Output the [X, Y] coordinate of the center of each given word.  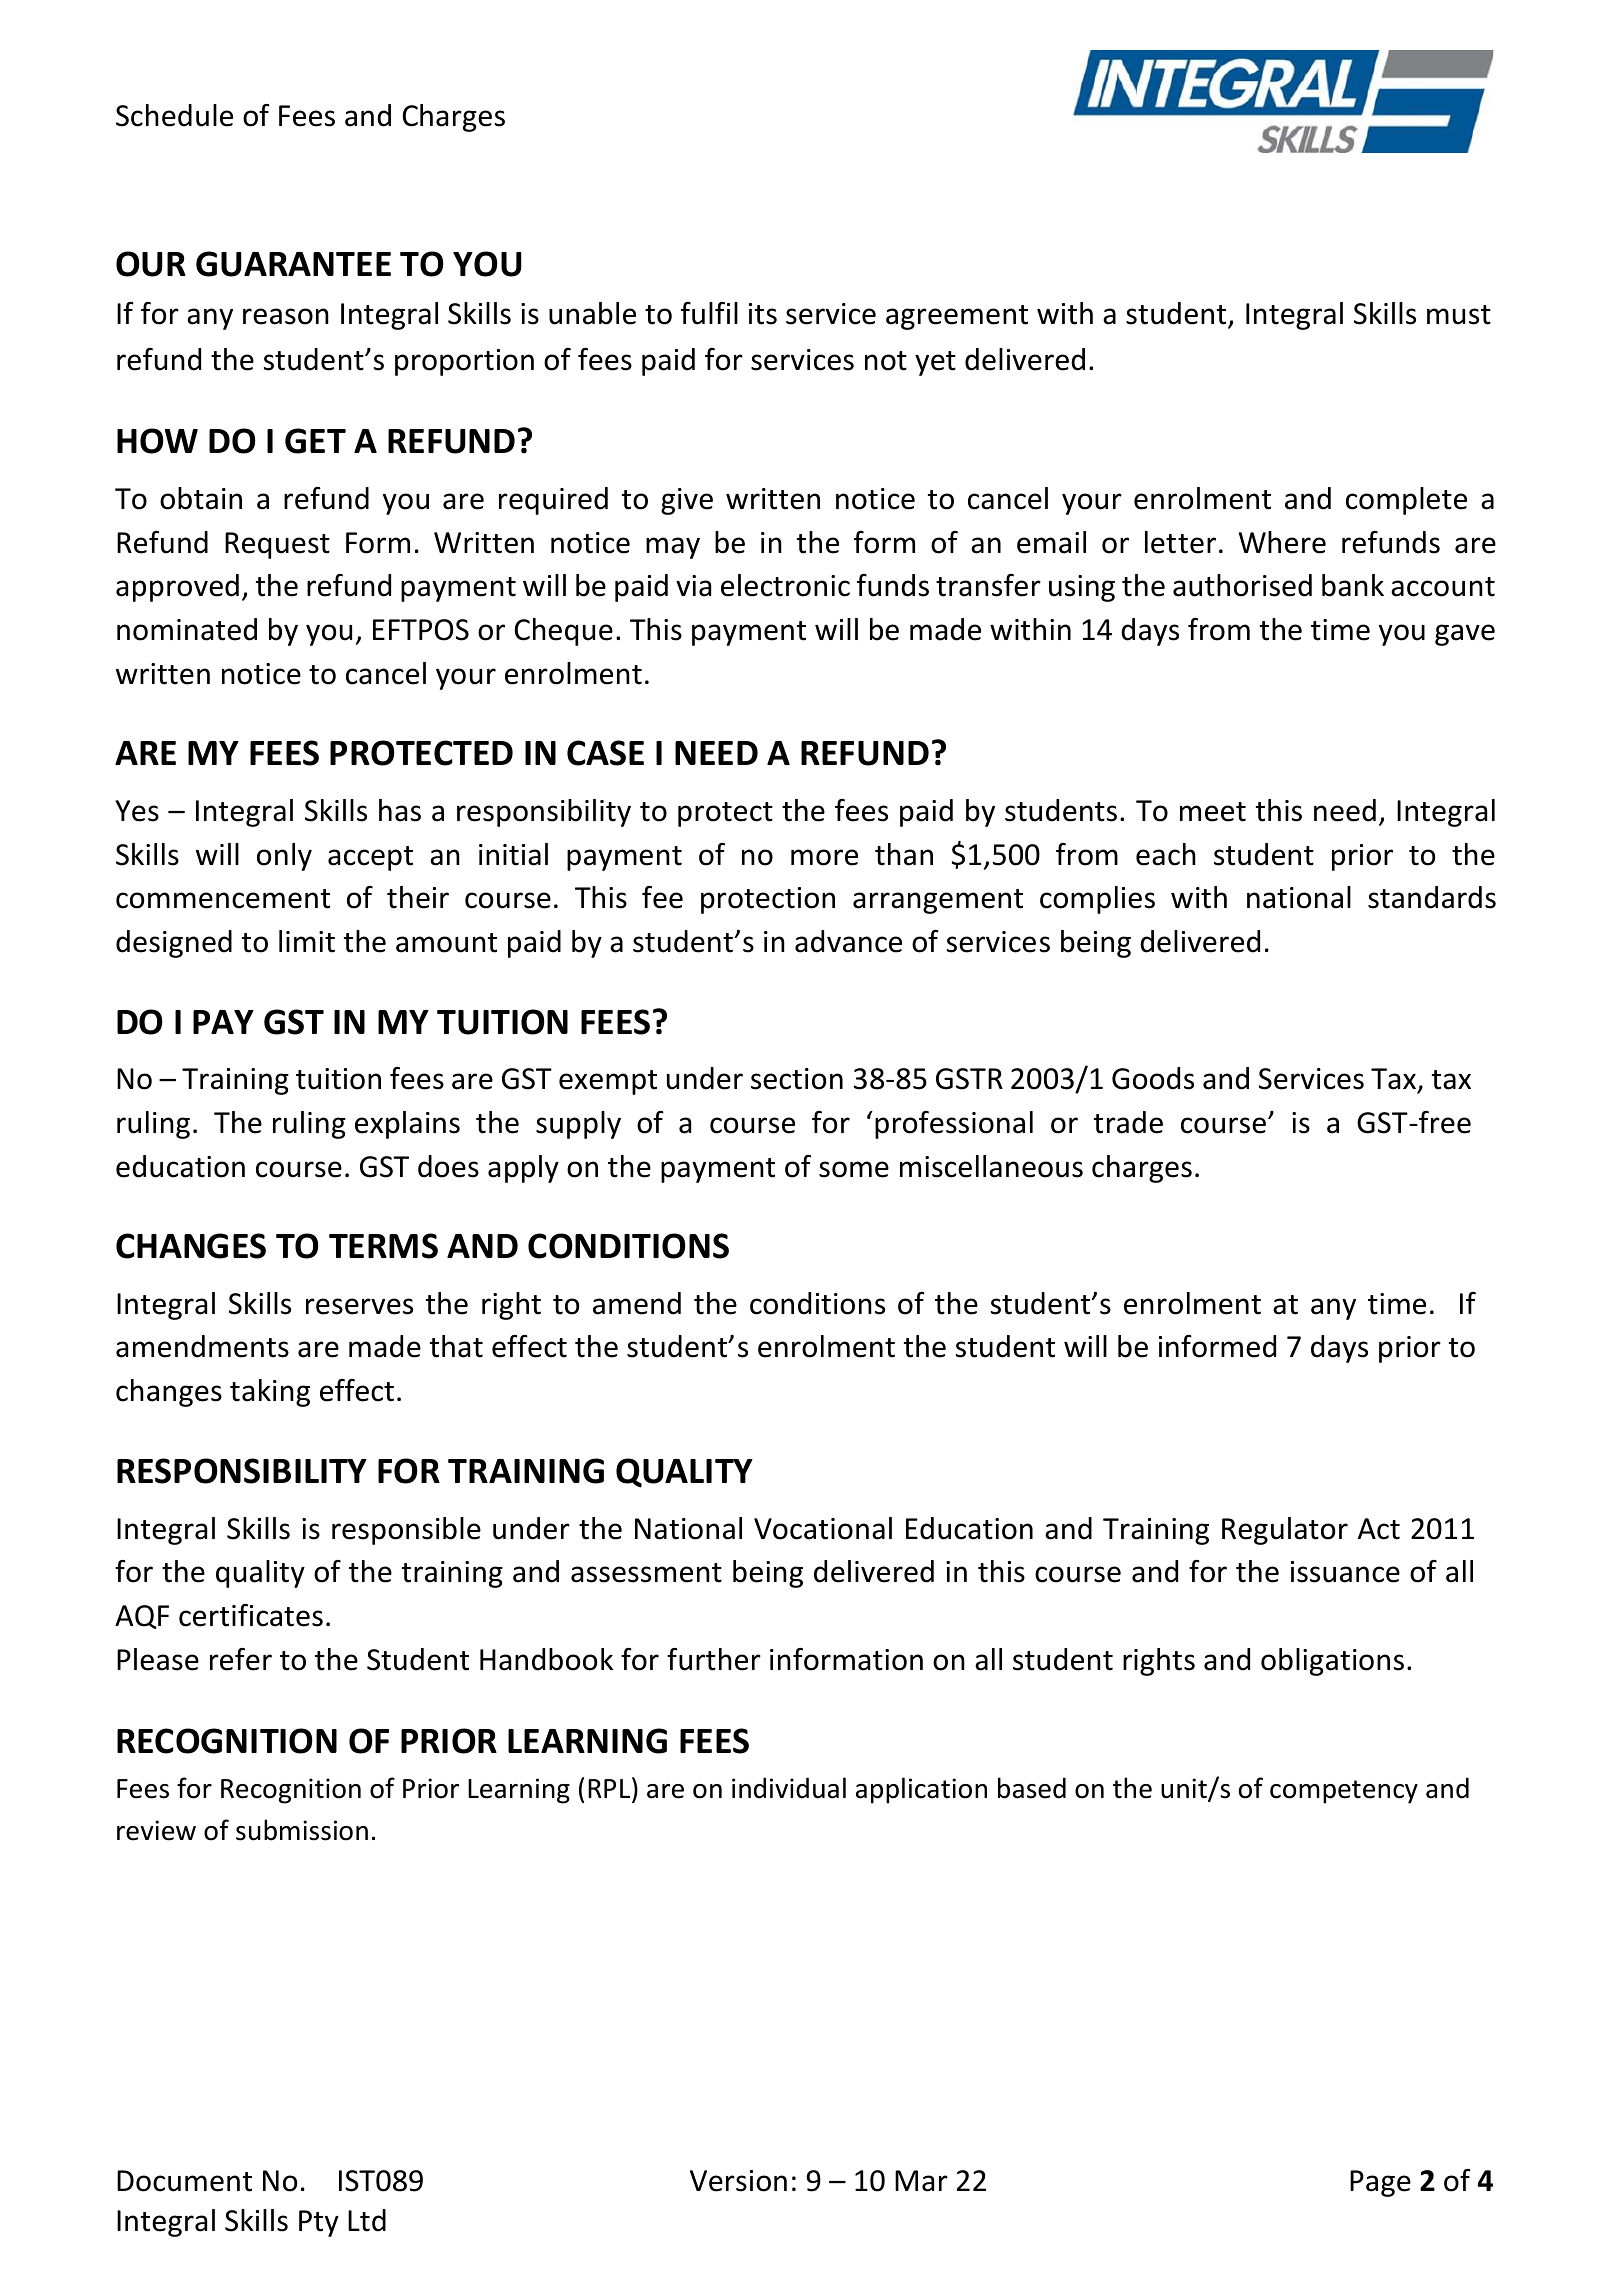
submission [302, 1830]
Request [277, 545]
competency [1344, 1792]
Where [1282, 542]
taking [270, 1393]
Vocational [823, 1528]
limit [307, 941]
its [763, 314]
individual [789, 1788]
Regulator [1285, 1531]
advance [848, 941]
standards [1432, 897]
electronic [785, 585]
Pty [319, 2223]
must [1459, 315]
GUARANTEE [293, 264]
